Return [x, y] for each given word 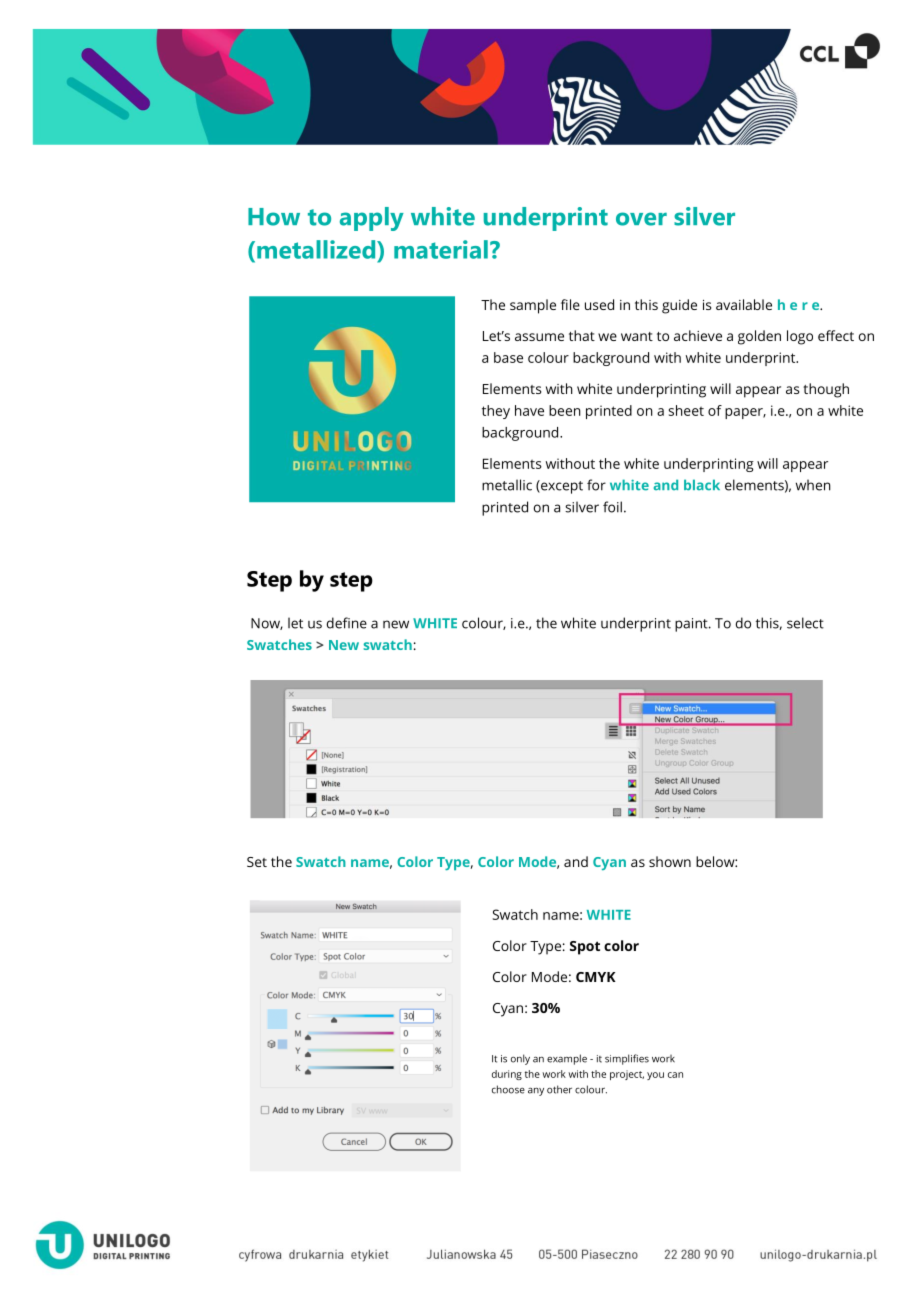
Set [257, 862]
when [813, 485]
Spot [585, 948]
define [347, 623]
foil [612, 507]
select [805, 623]
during [507, 1075]
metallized [317, 249]
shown [670, 861]
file [570, 304]
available [744, 304]
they [496, 412]
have [529, 410]
